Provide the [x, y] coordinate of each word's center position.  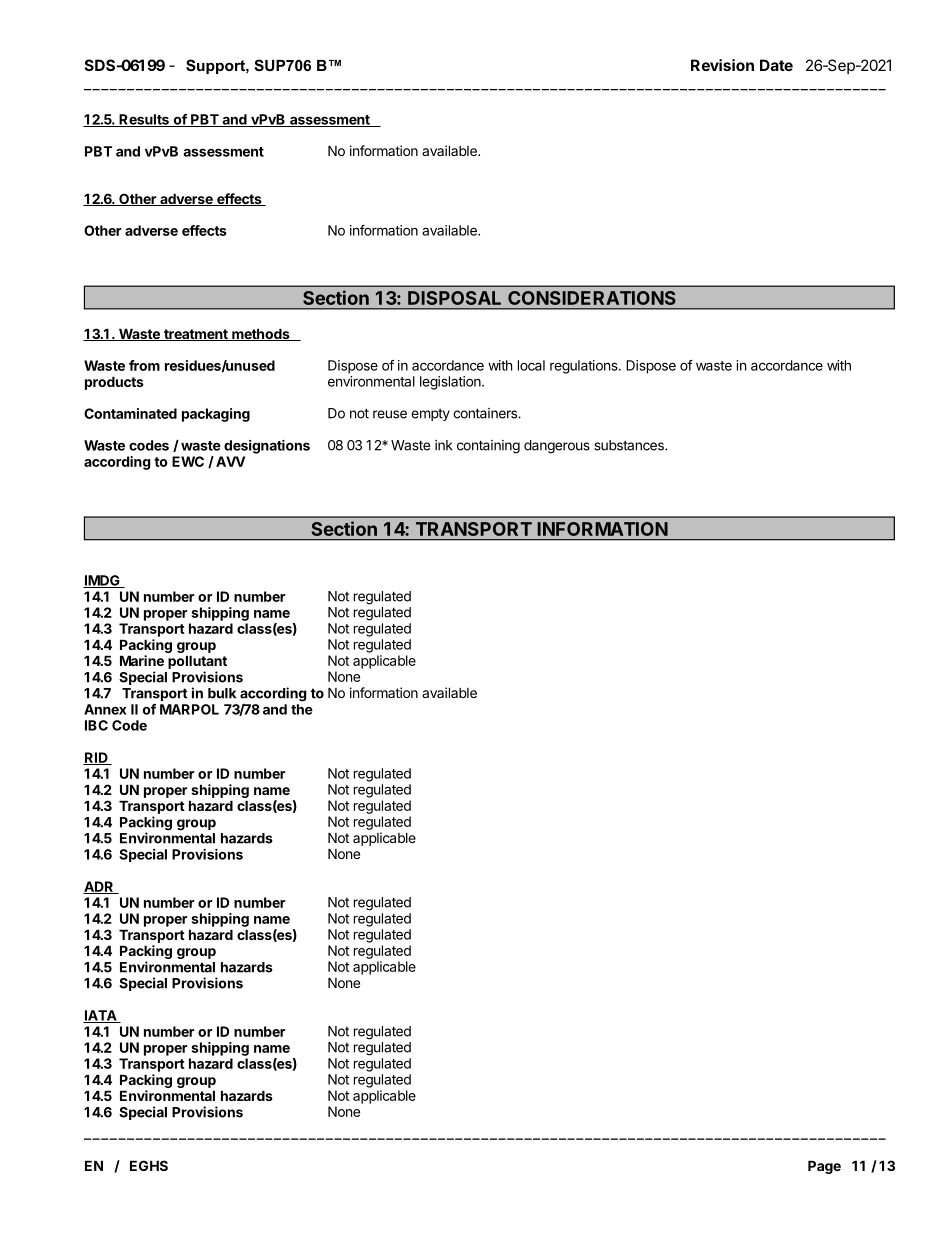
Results [144, 120]
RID [96, 758]
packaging [216, 415]
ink [443, 445]
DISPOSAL [454, 298]
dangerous [557, 447]
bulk [222, 693]
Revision [722, 65]
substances [630, 445]
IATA [101, 1016]
